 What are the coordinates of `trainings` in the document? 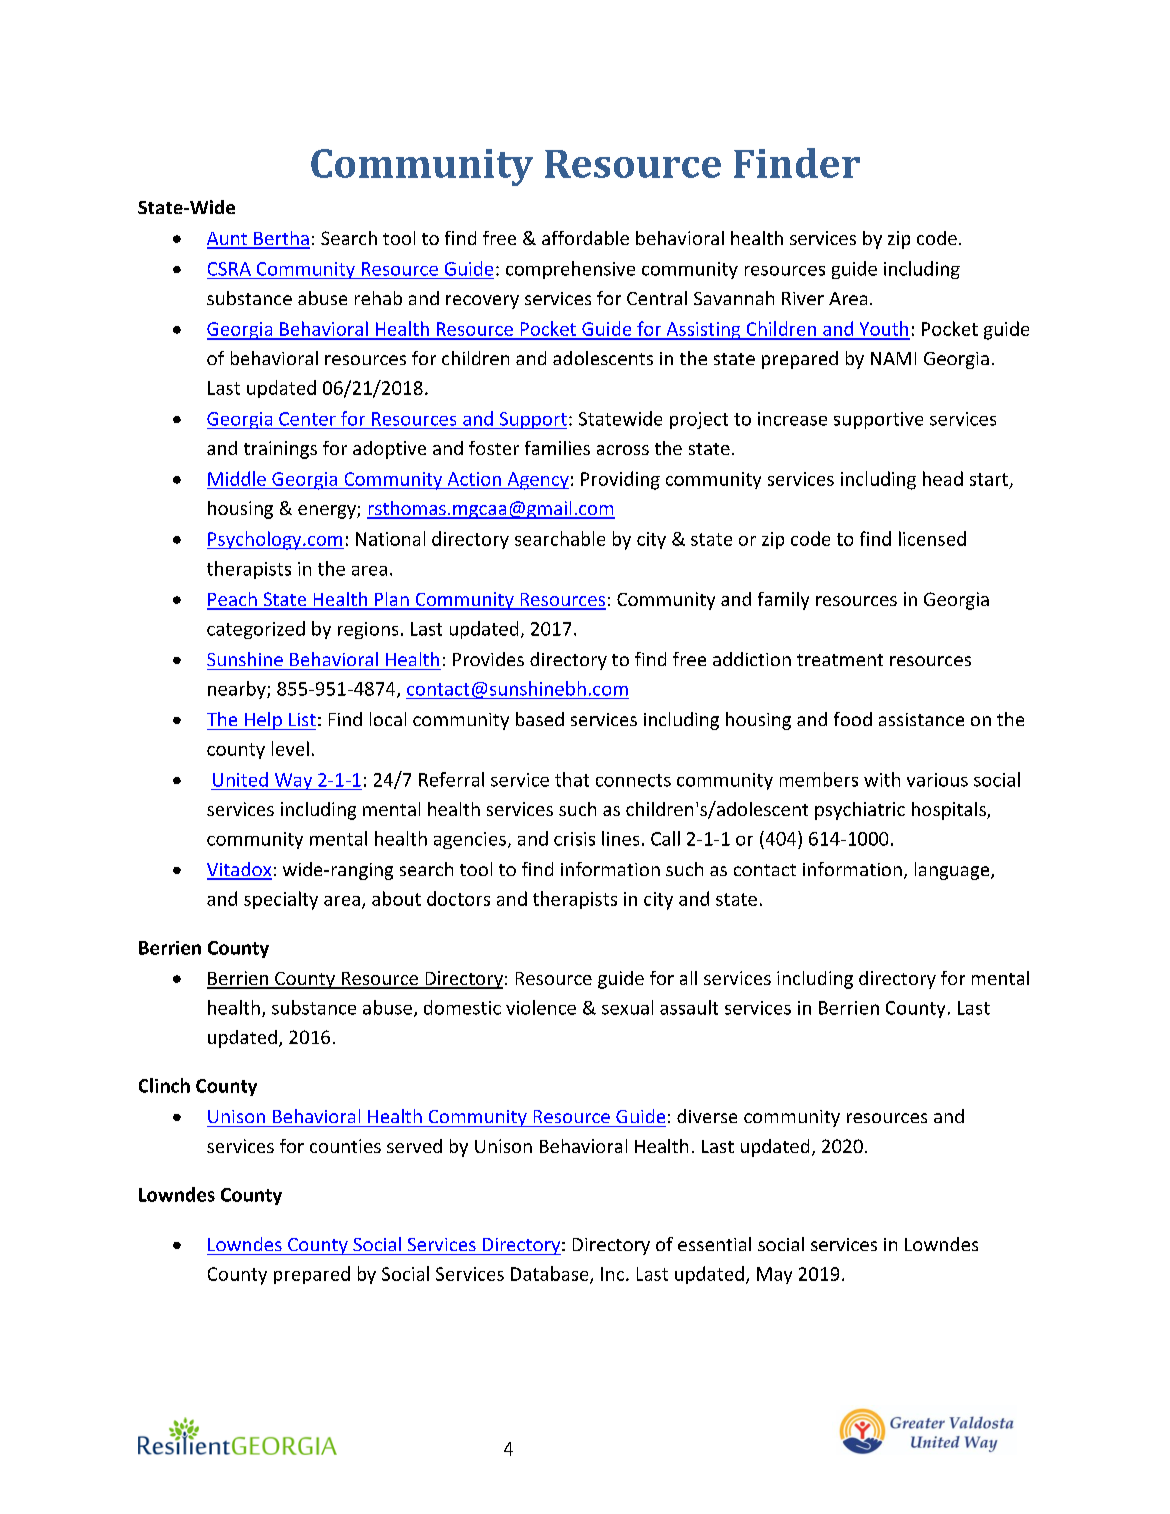 It's located at (280, 450).
